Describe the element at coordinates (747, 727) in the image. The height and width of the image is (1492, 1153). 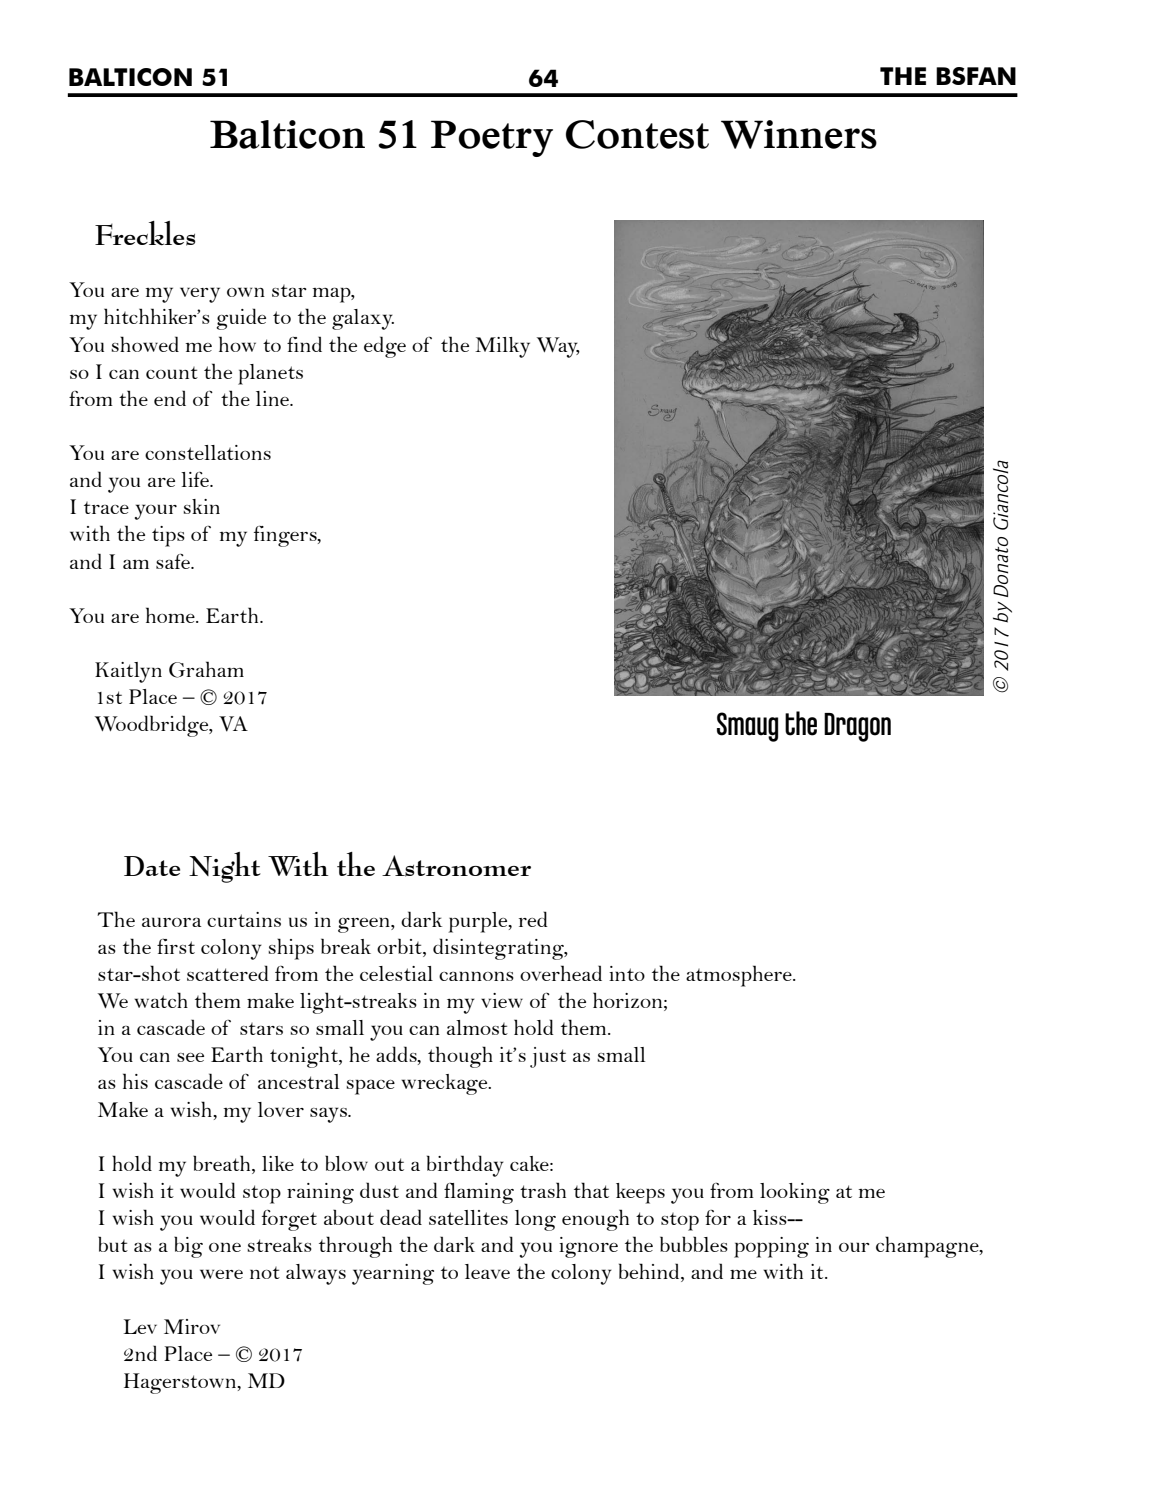
I see `Smaug` at that location.
